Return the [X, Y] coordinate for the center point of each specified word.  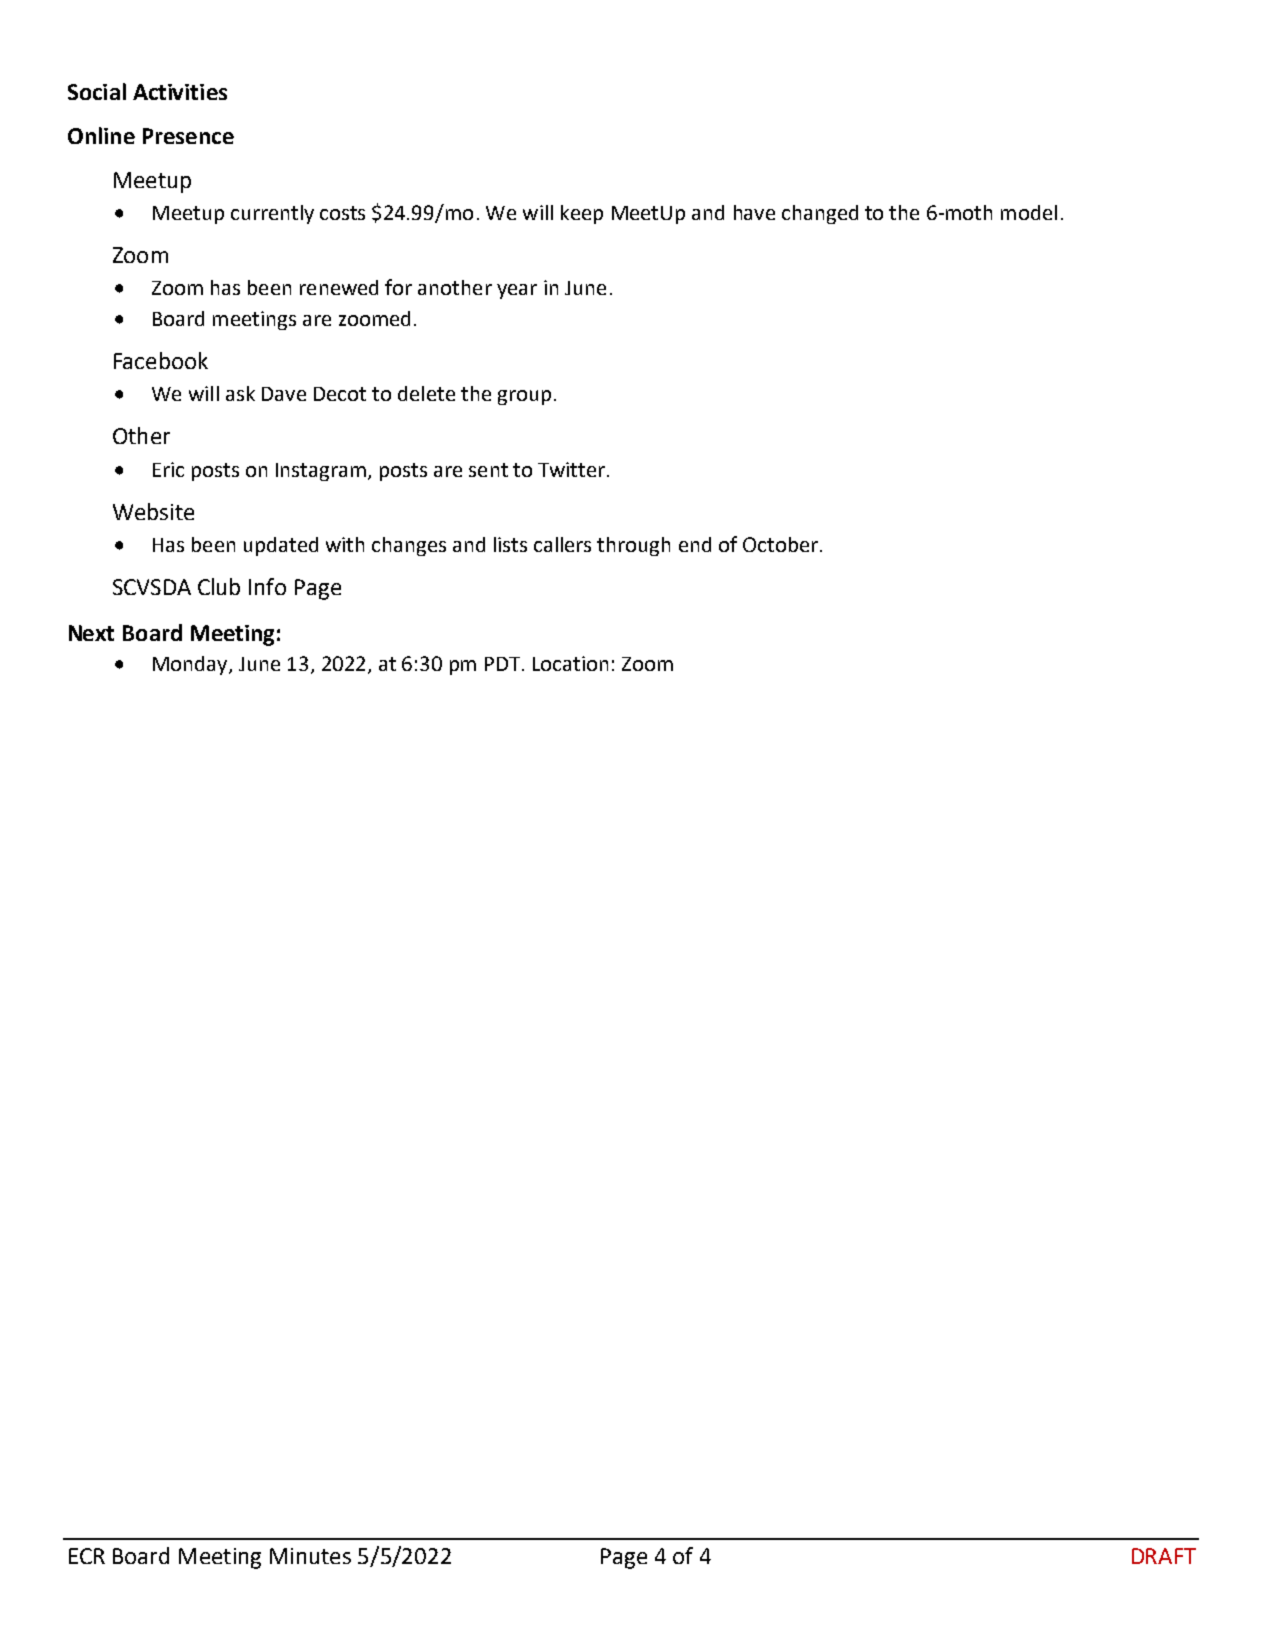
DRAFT [1164, 1556]
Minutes [310, 1556]
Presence [188, 136]
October [780, 544]
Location [570, 663]
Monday [191, 665]
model [1029, 212]
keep [582, 214]
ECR [87, 1556]
